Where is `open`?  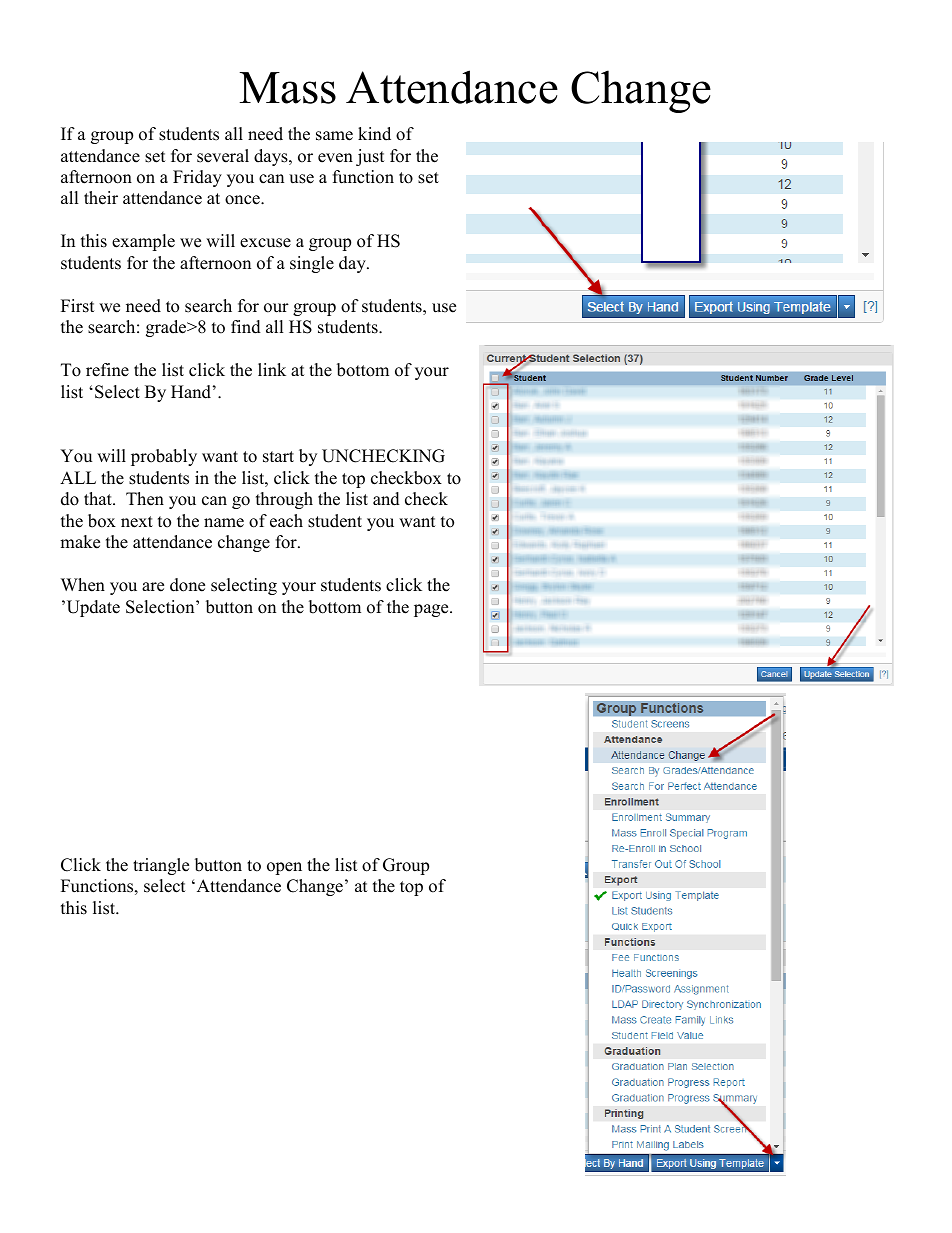 open is located at coordinates (284, 868).
